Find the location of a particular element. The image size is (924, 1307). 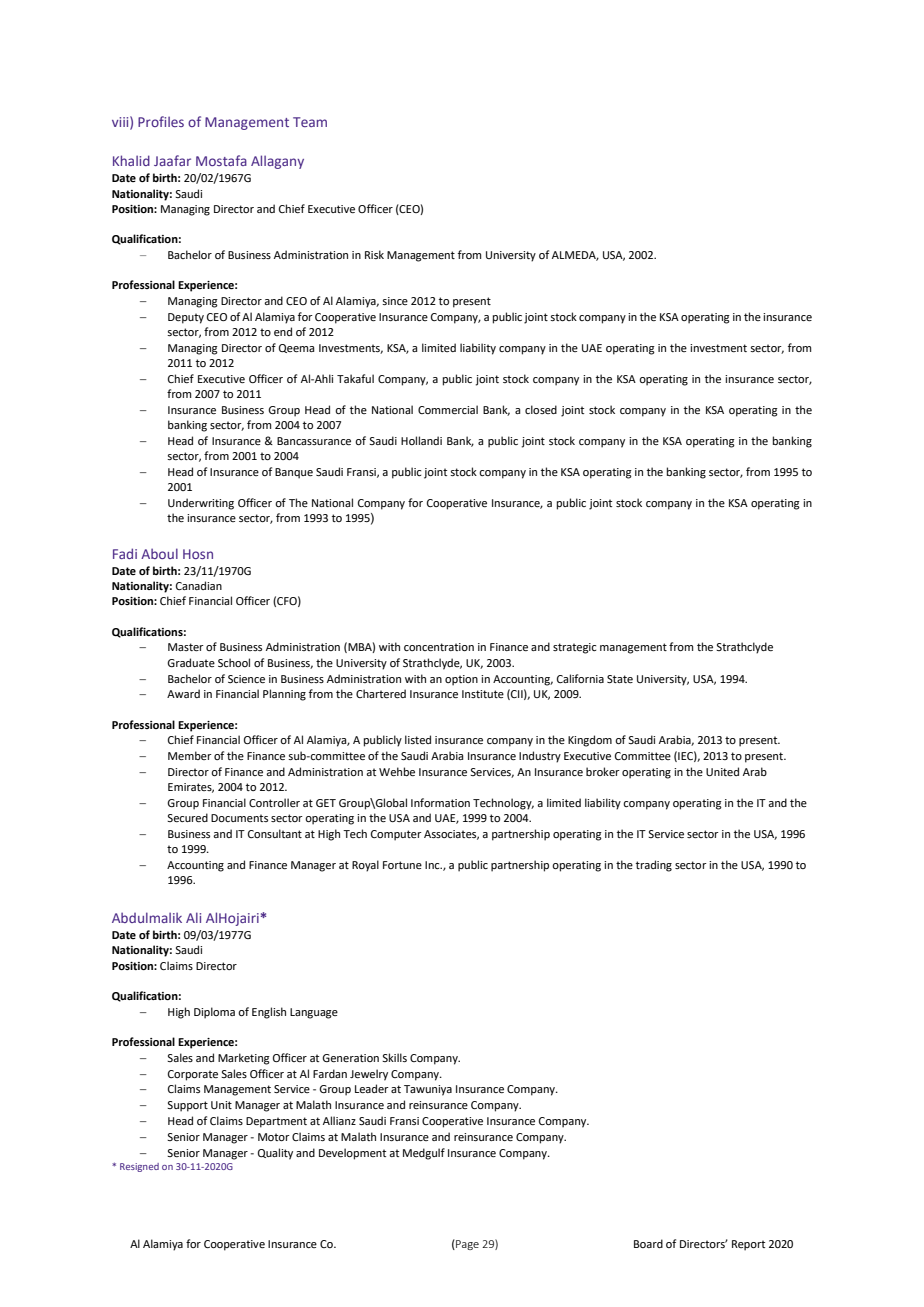

Risk is located at coordinates (374, 254).
